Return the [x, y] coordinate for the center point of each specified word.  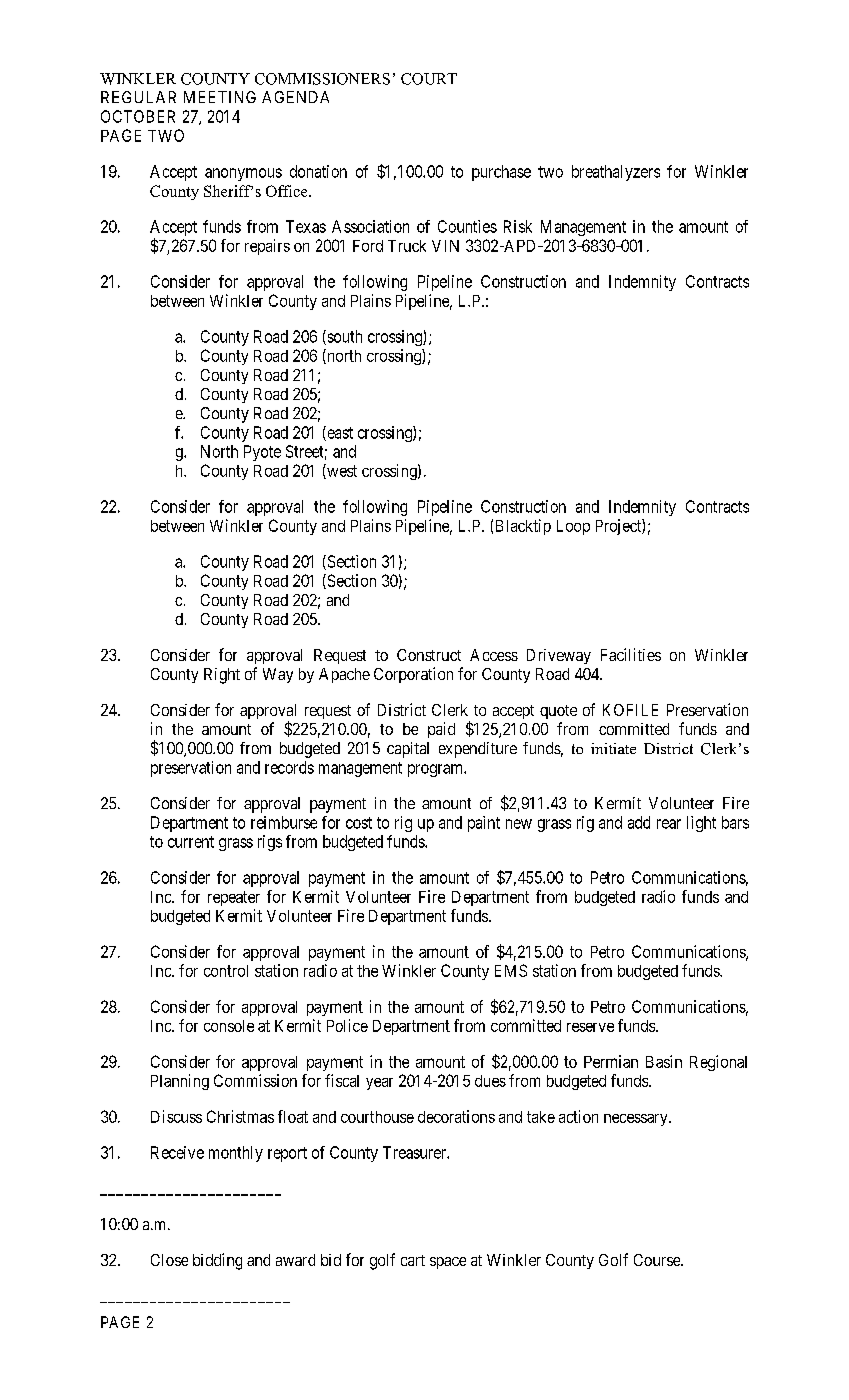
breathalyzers [616, 173]
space [448, 1263]
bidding [217, 1261]
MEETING [220, 97]
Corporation [413, 675]
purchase [501, 173]
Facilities [631, 654]
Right [222, 676]
